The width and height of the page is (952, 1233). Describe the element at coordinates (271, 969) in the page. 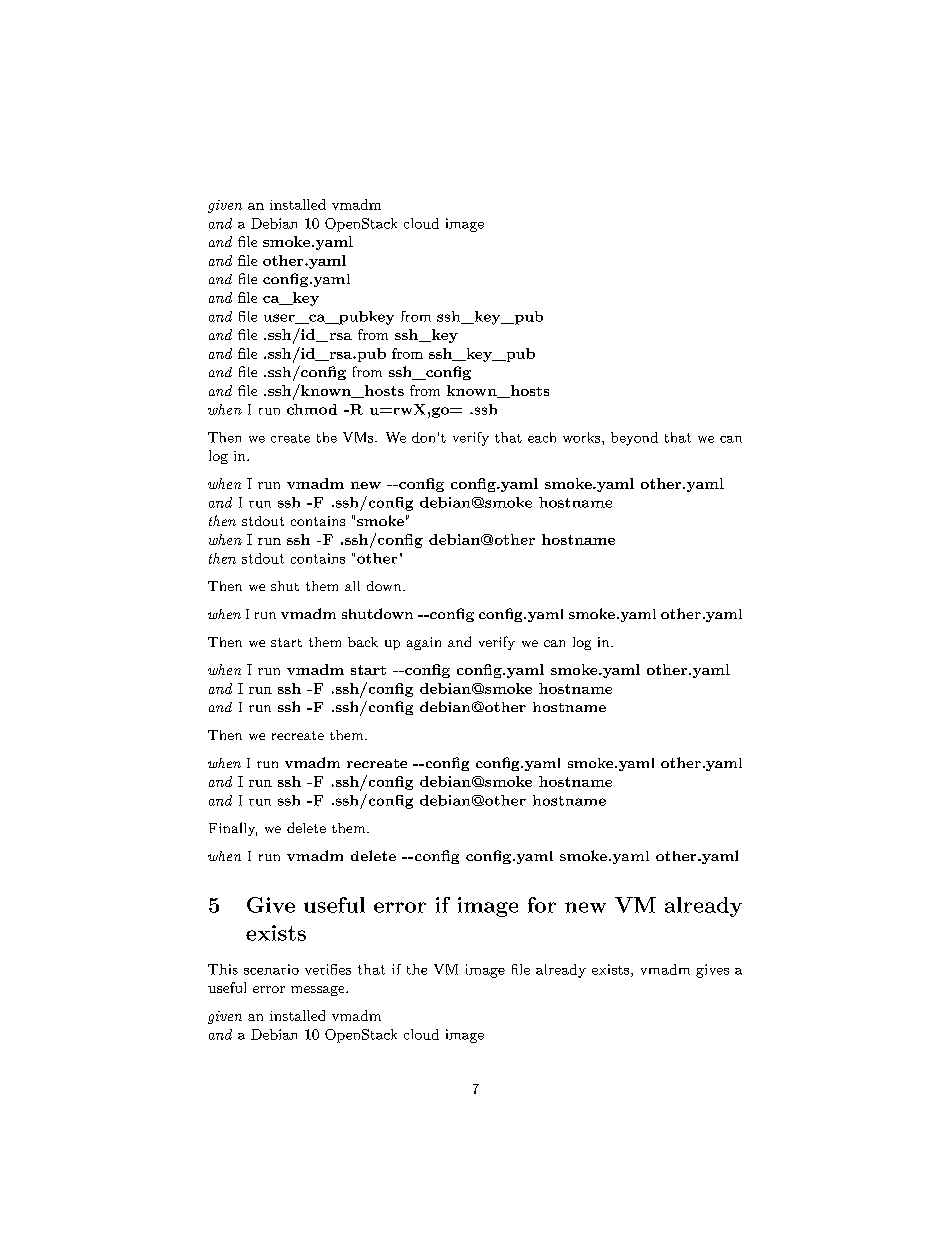

I see `scenario` at that location.
